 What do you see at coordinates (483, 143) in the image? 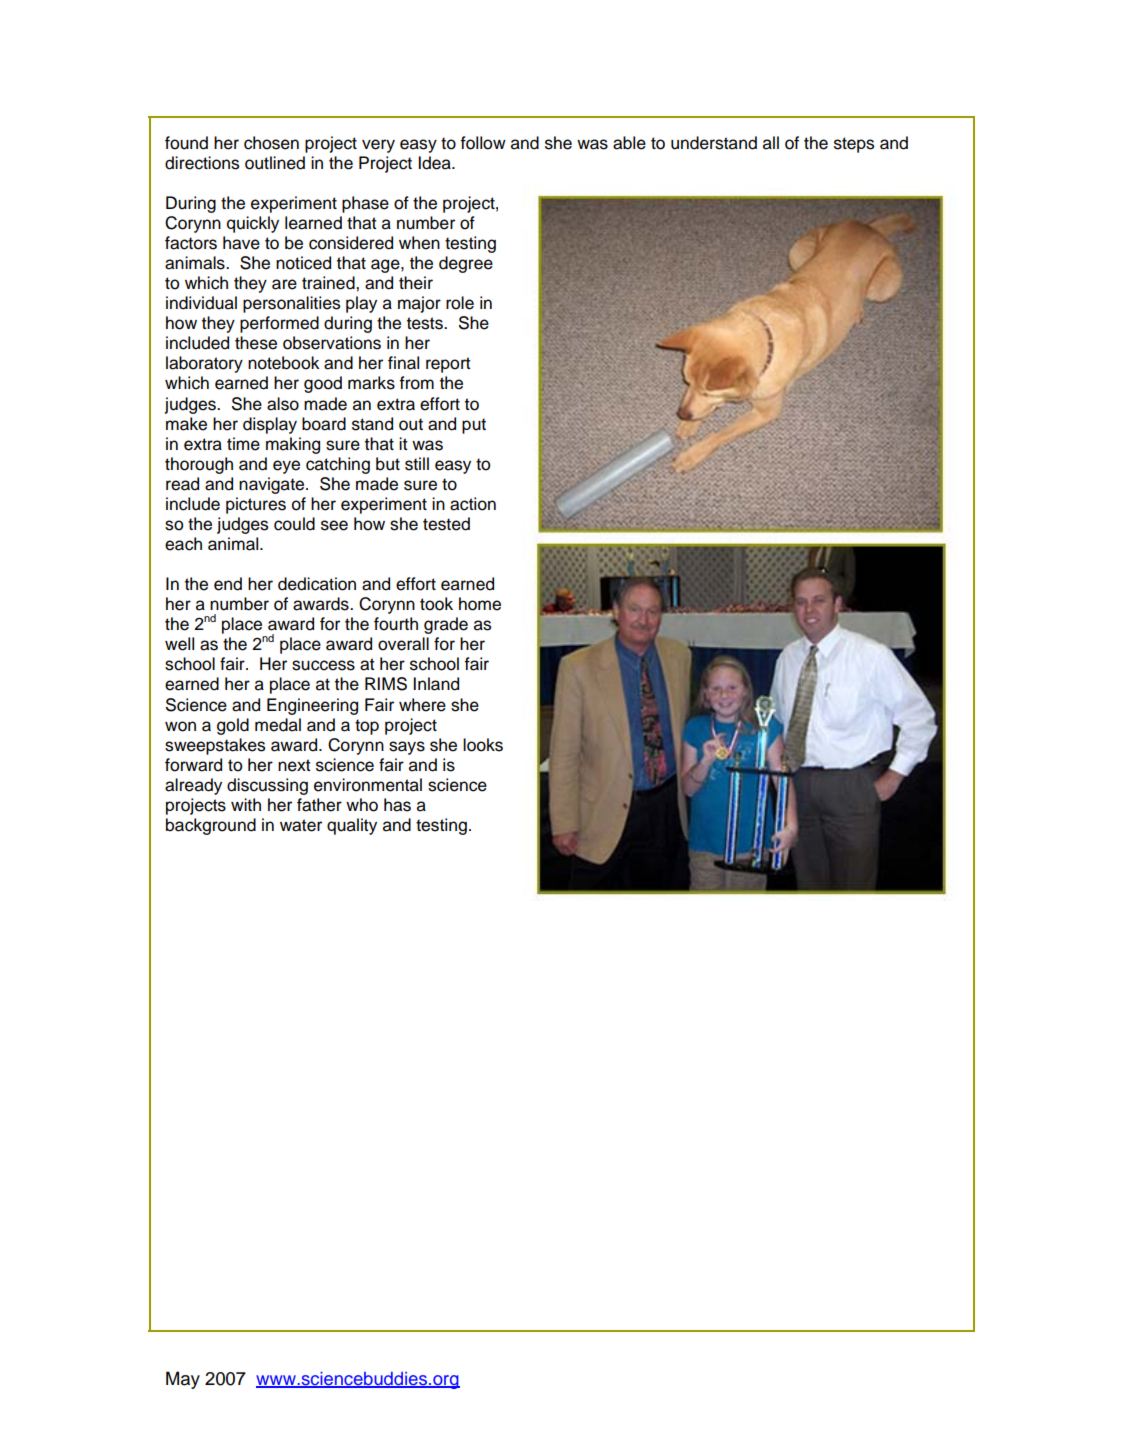
I see `follow` at bounding box center [483, 143].
